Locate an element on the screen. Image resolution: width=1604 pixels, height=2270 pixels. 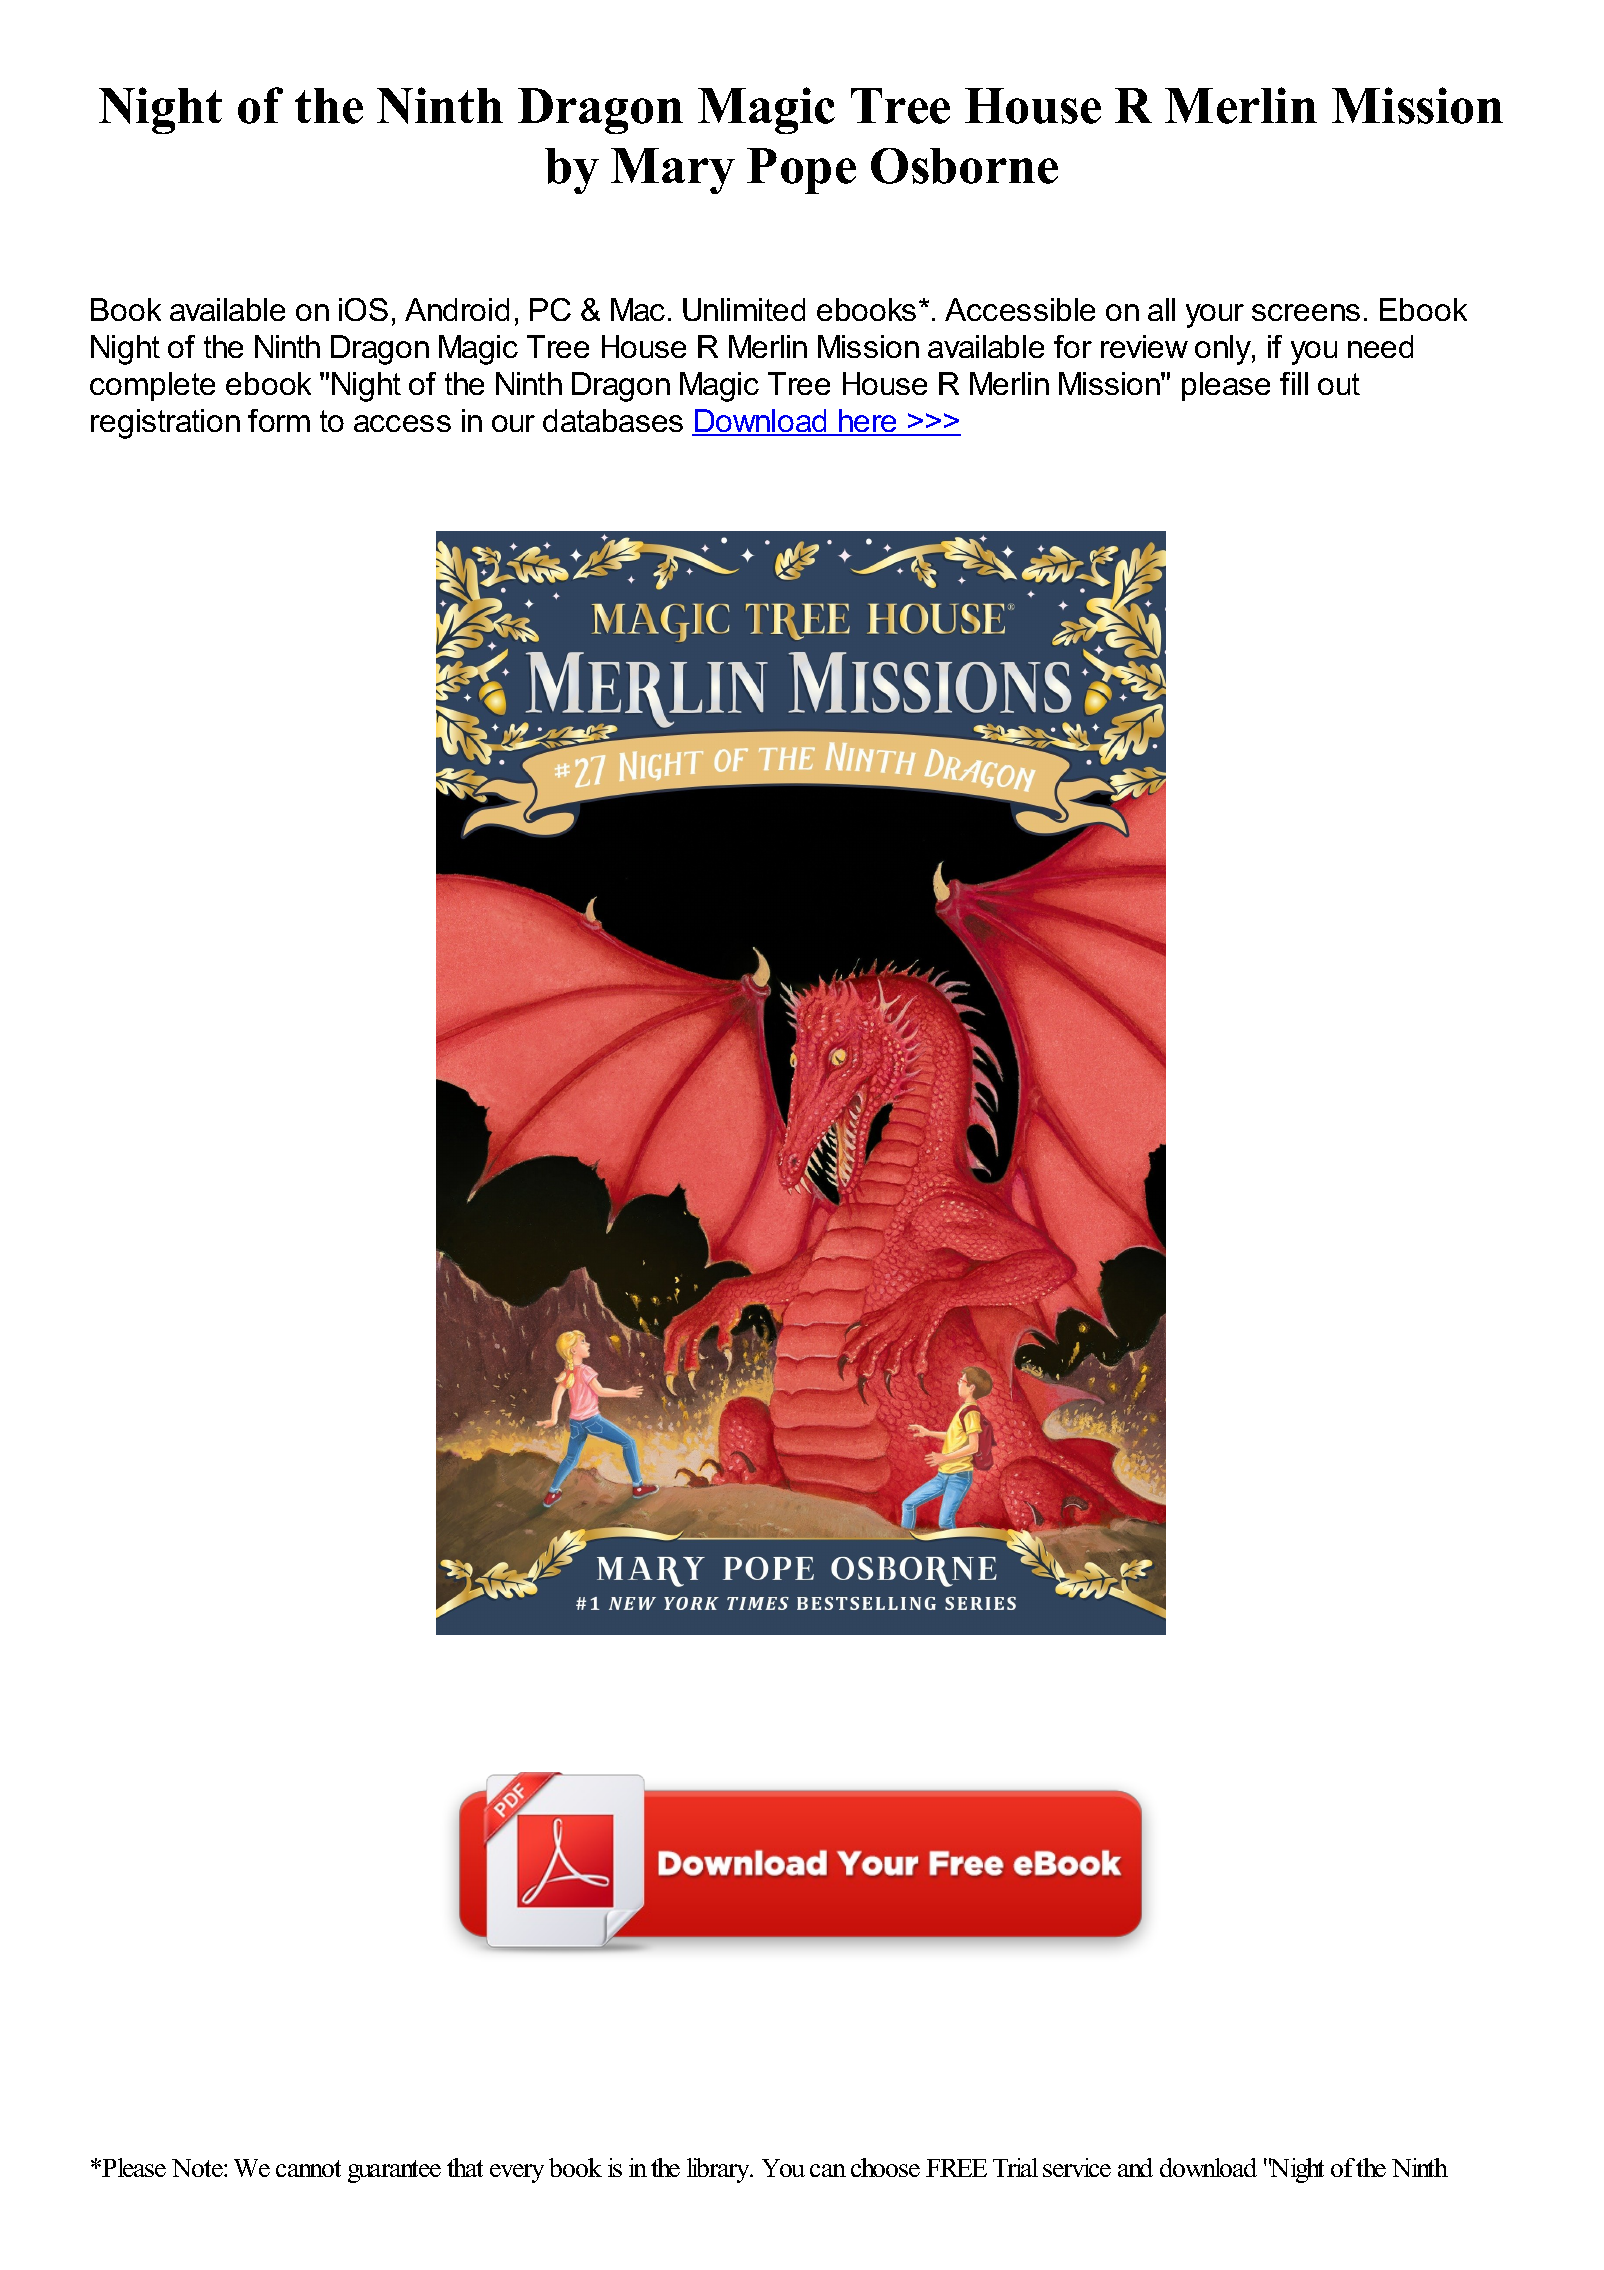
choose is located at coordinates (885, 2167).
